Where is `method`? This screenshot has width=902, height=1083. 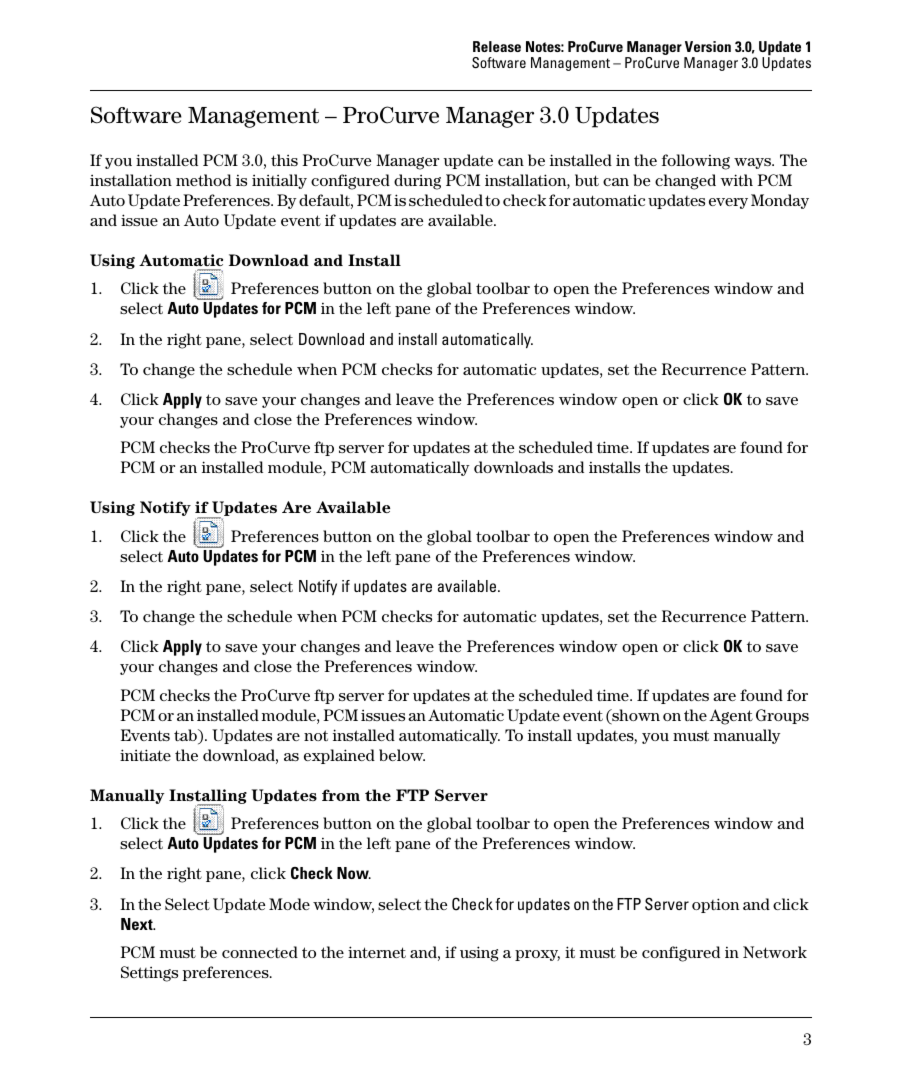 method is located at coordinates (203, 180).
